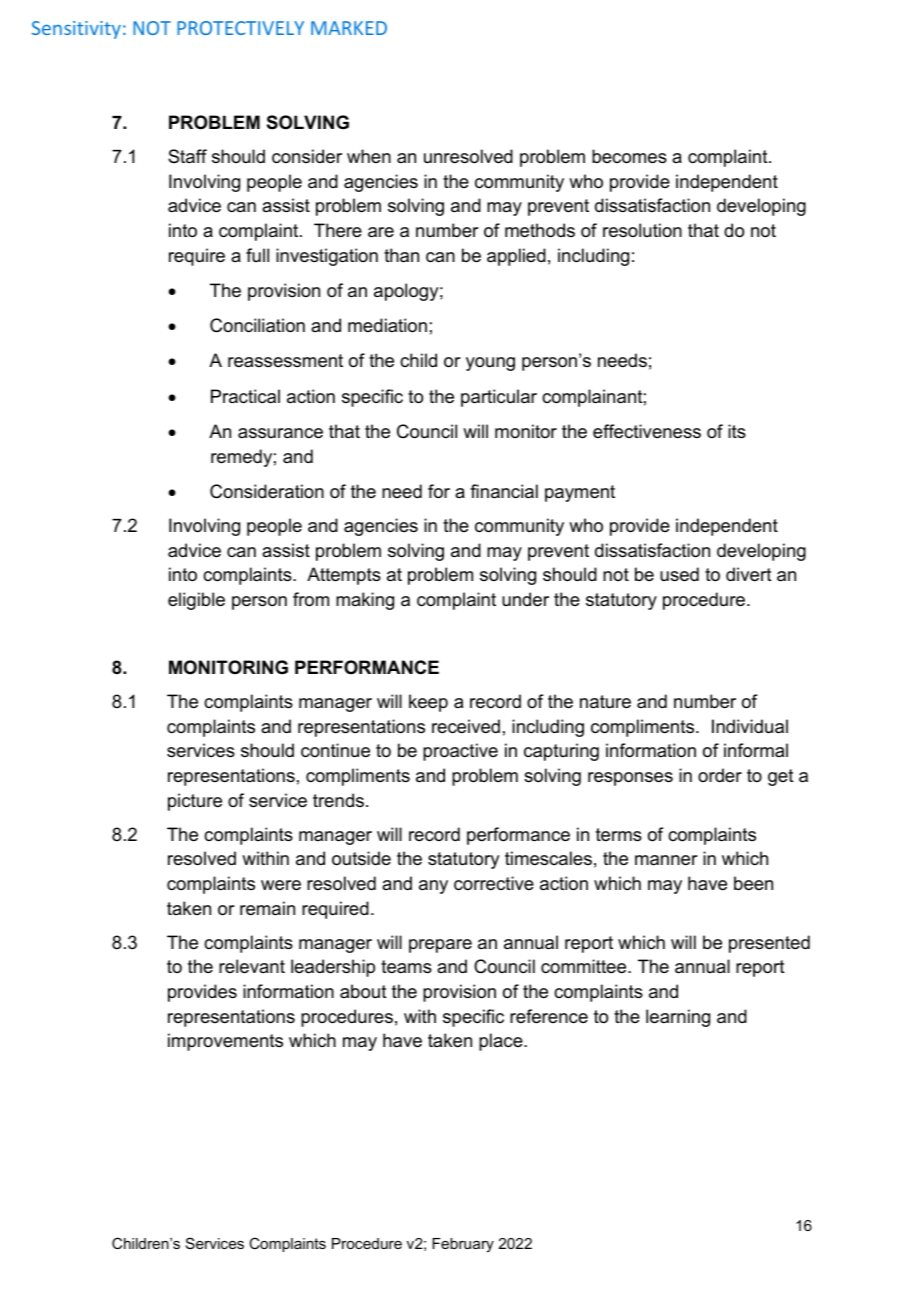 The height and width of the screenshot is (1309, 924). Describe the element at coordinates (679, 574) in the screenshot. I see `used` at that location.
